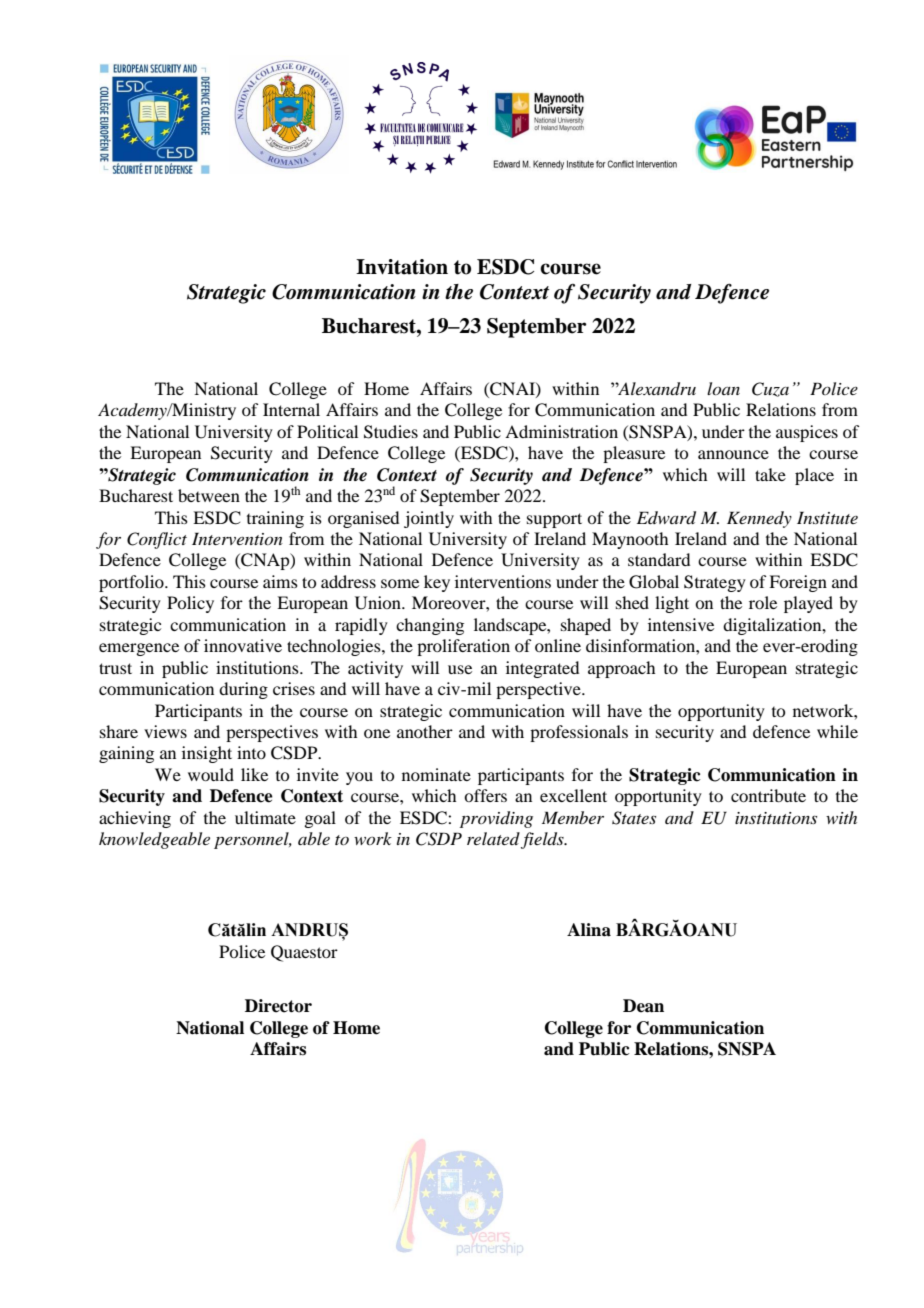  What do you see at coordinates (763, 602) in the screenshot?
I see `role` at bounding box center [763, 602].
